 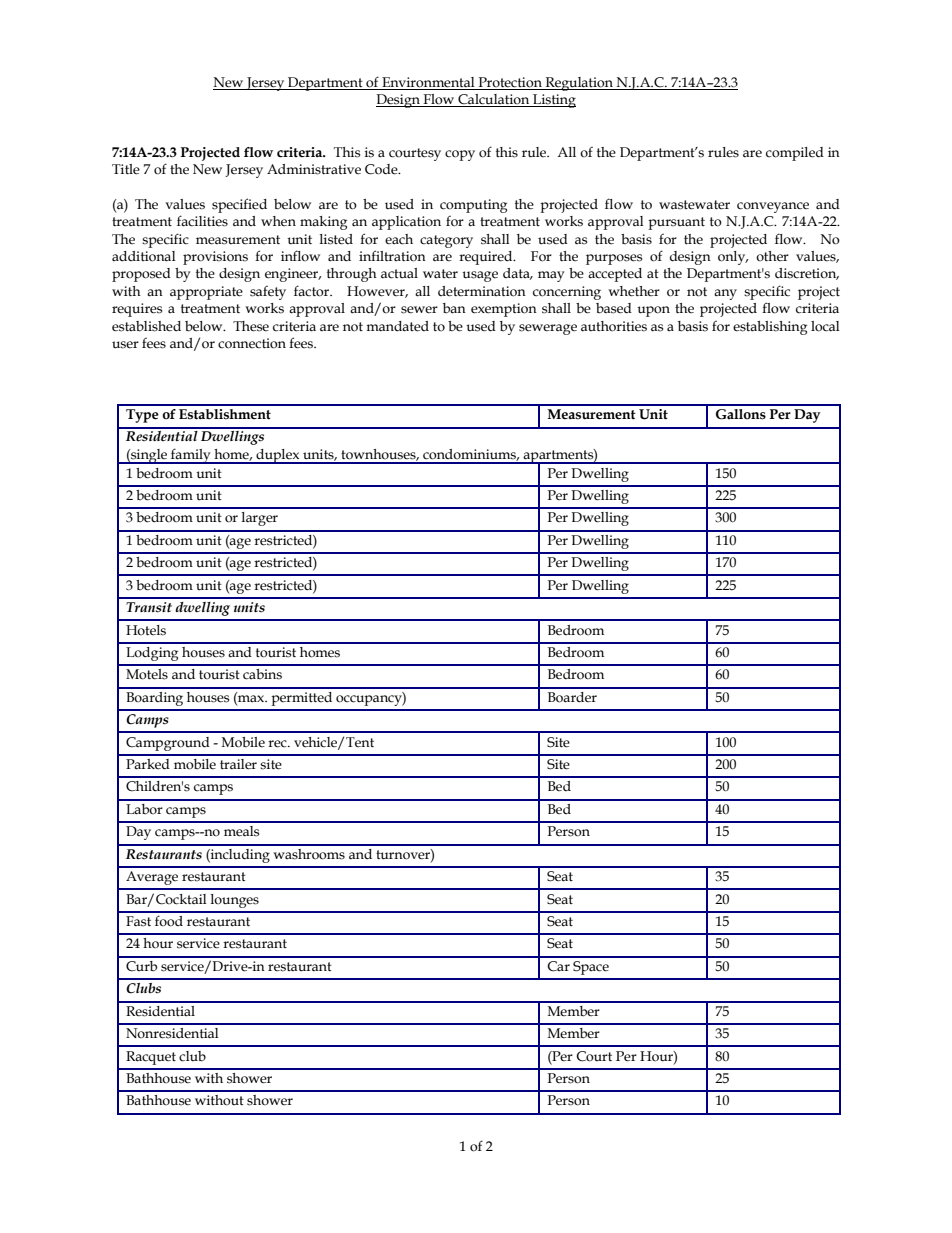 What do you see at coordinates (480, 276) in the screenshot?
I see `usage` at bounding box center [480, 276].
